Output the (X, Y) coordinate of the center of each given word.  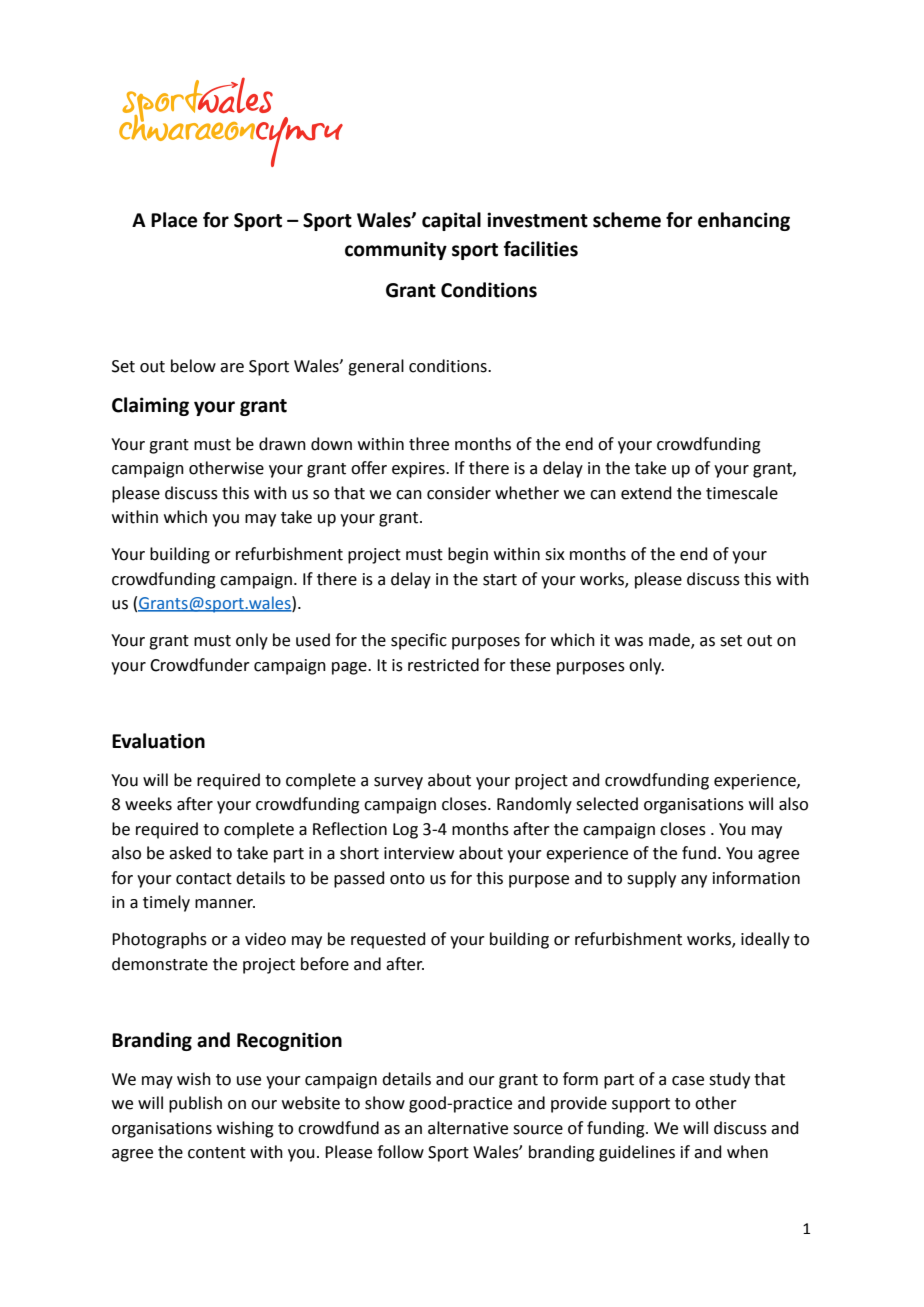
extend (646, 493)
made (670, 641)
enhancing (744, 221)
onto (407, 879)
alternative (468, 1128)
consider (459, 493)
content (217, 1153)
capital (451, 221)
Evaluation (158, 741)
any (694, 881)
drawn (282, 444)
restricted (443, 665)
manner (225, 904)
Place (174, 220)
